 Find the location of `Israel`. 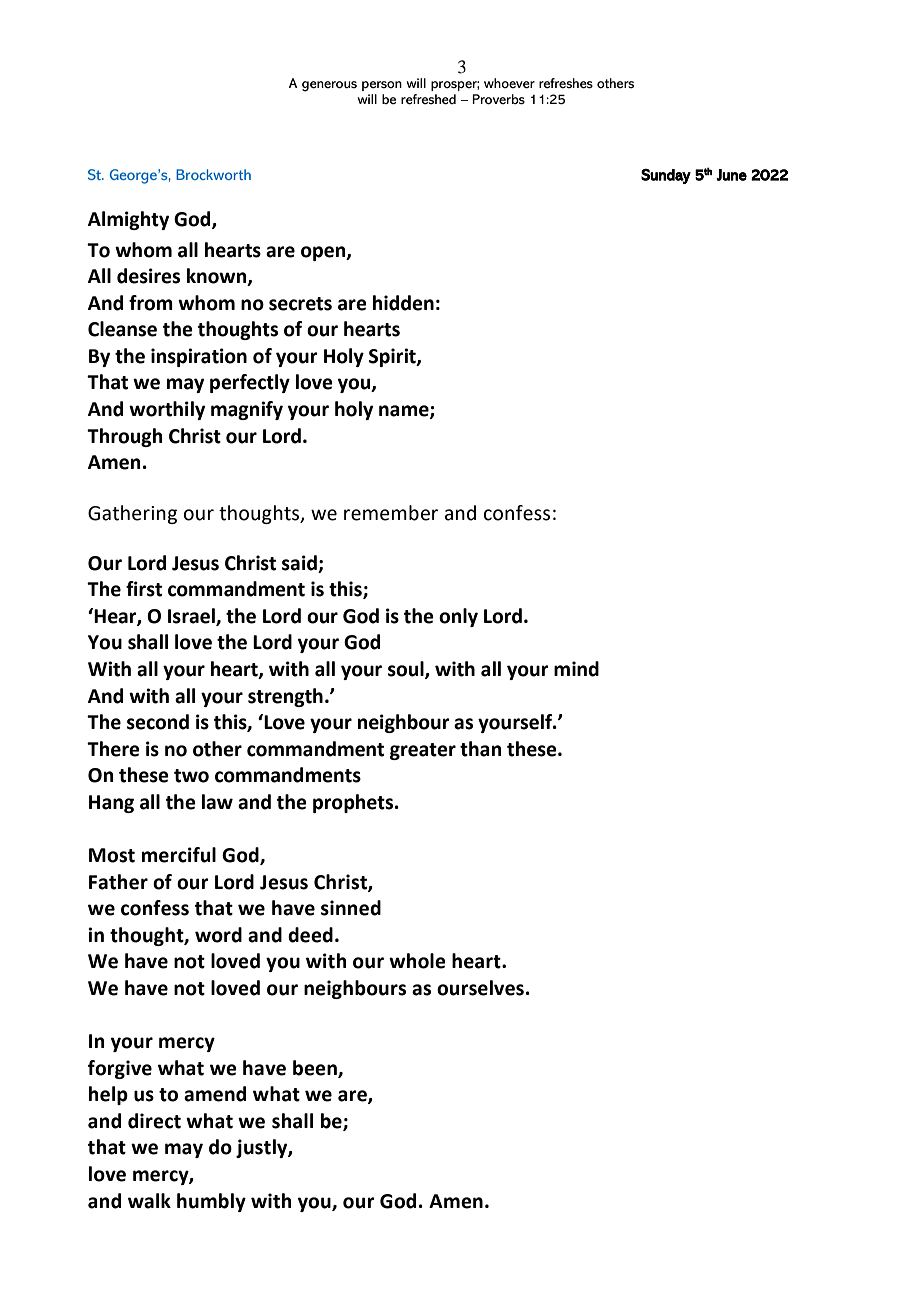

Israel is located at coordinates (192, 617).
